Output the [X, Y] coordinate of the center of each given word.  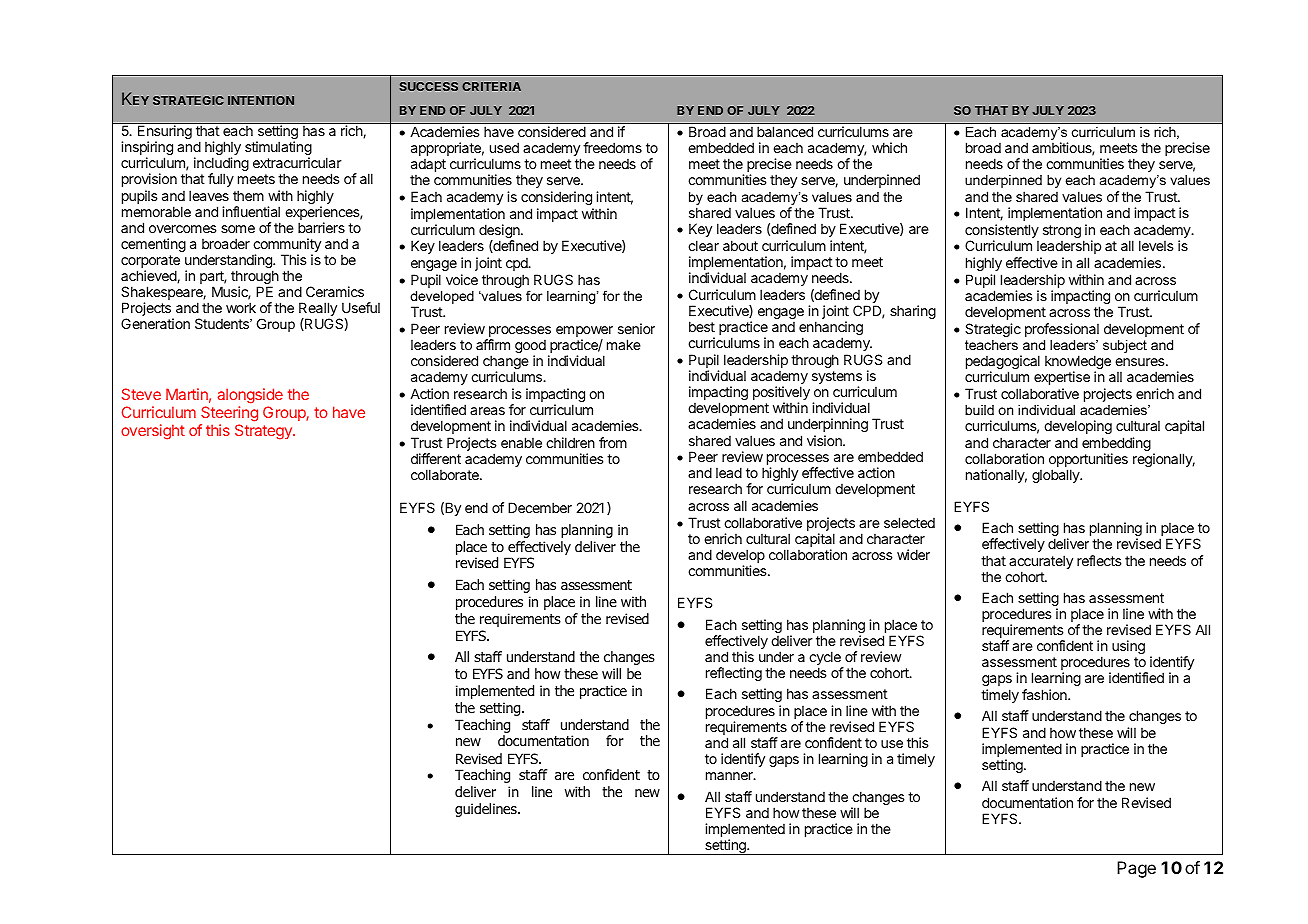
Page [1136, 869]
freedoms [612, 147]
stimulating [278, 149]
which [889, 147]
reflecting [734, 674]
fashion [1045, 694]
